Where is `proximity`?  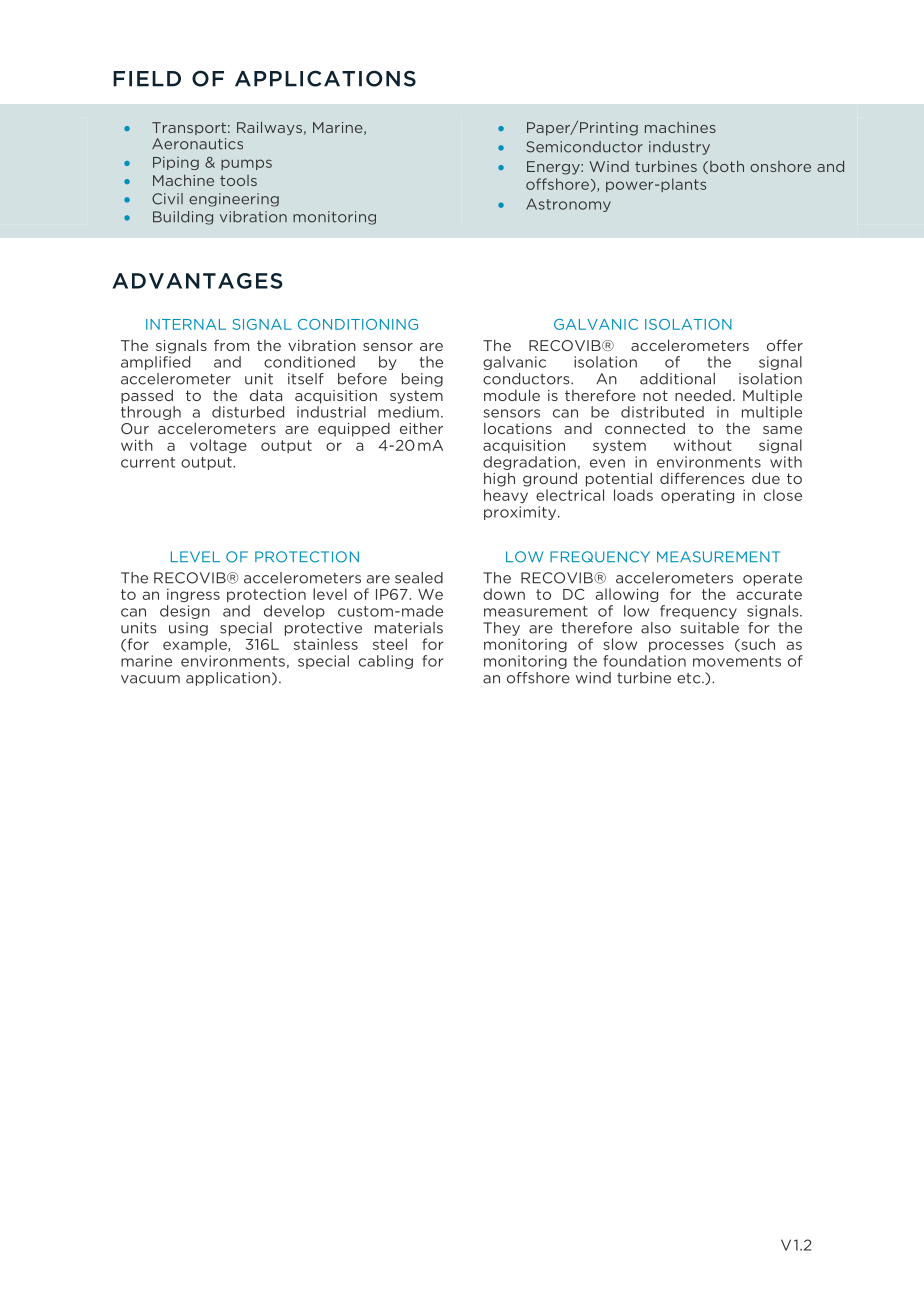 proximity is located at coordinates (521, 513).
